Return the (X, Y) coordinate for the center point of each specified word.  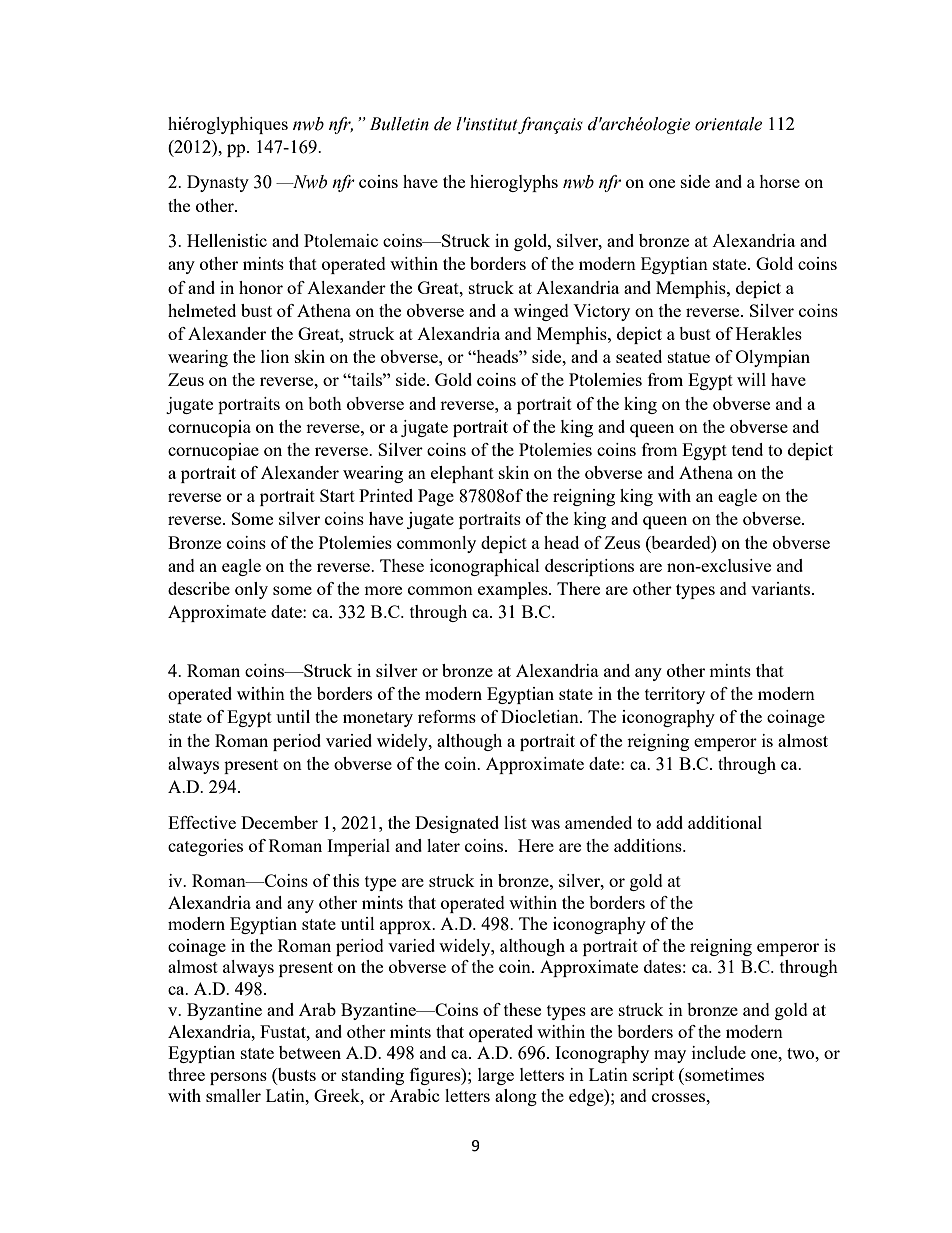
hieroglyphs (514, 183)
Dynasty (218, 183)
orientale (728, 124)
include (719, 1052)
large (496, 1076)
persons (238, 1078)
